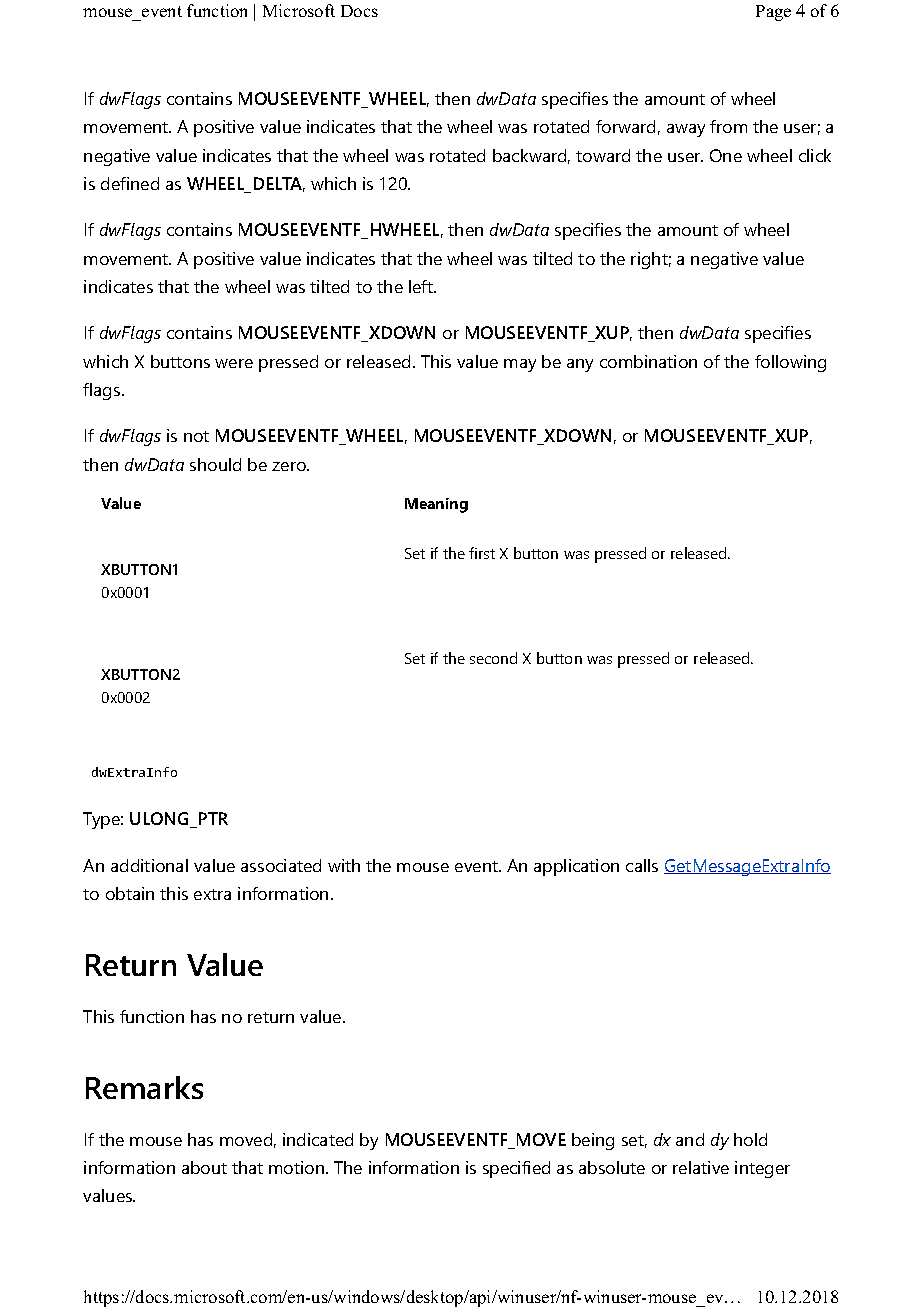 The image size is (924, 1308). Describe the element at coordinates (493, 658) in the document. I see `second` at that location.
